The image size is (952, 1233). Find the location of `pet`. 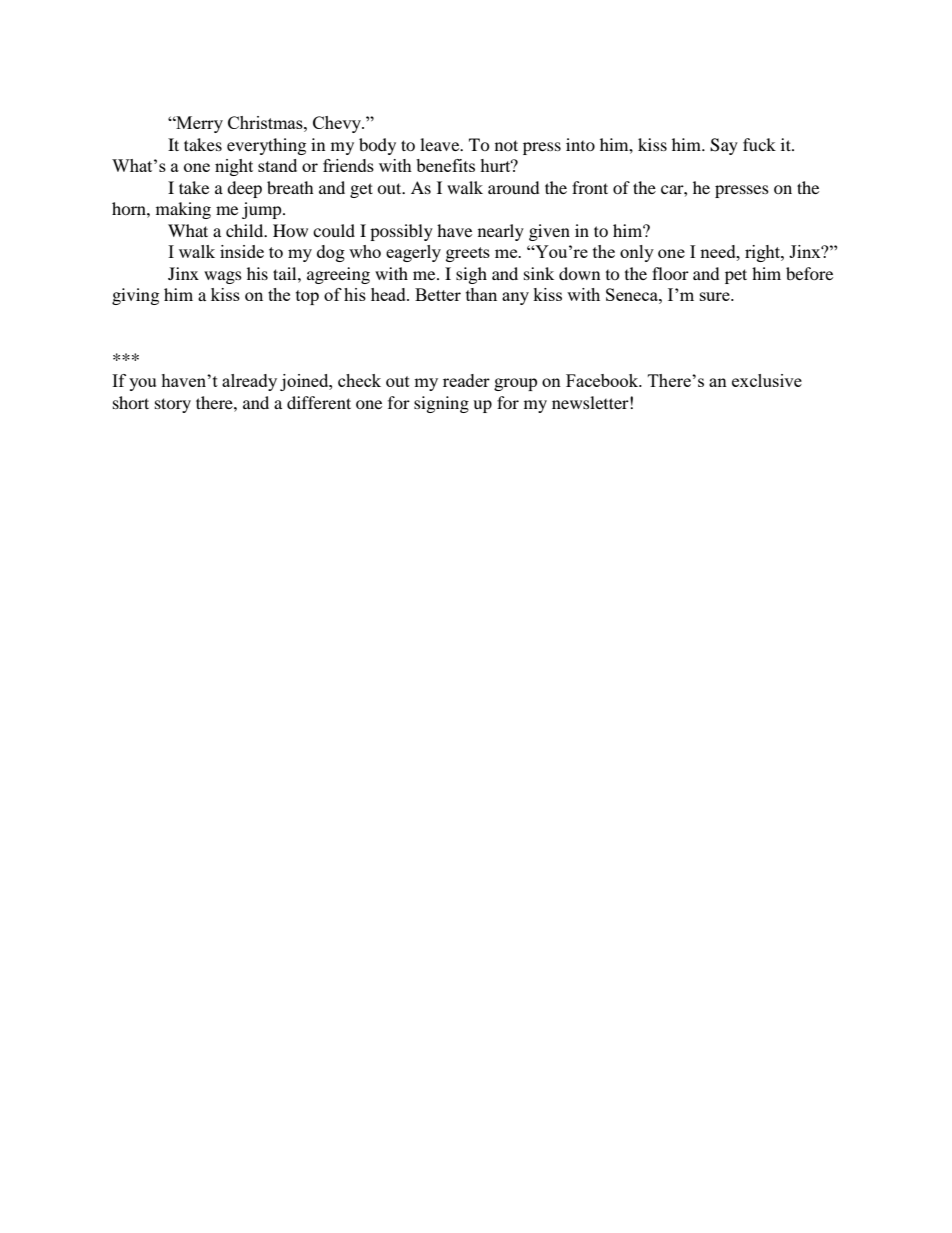

pet is located at coordinates (736, 276).
